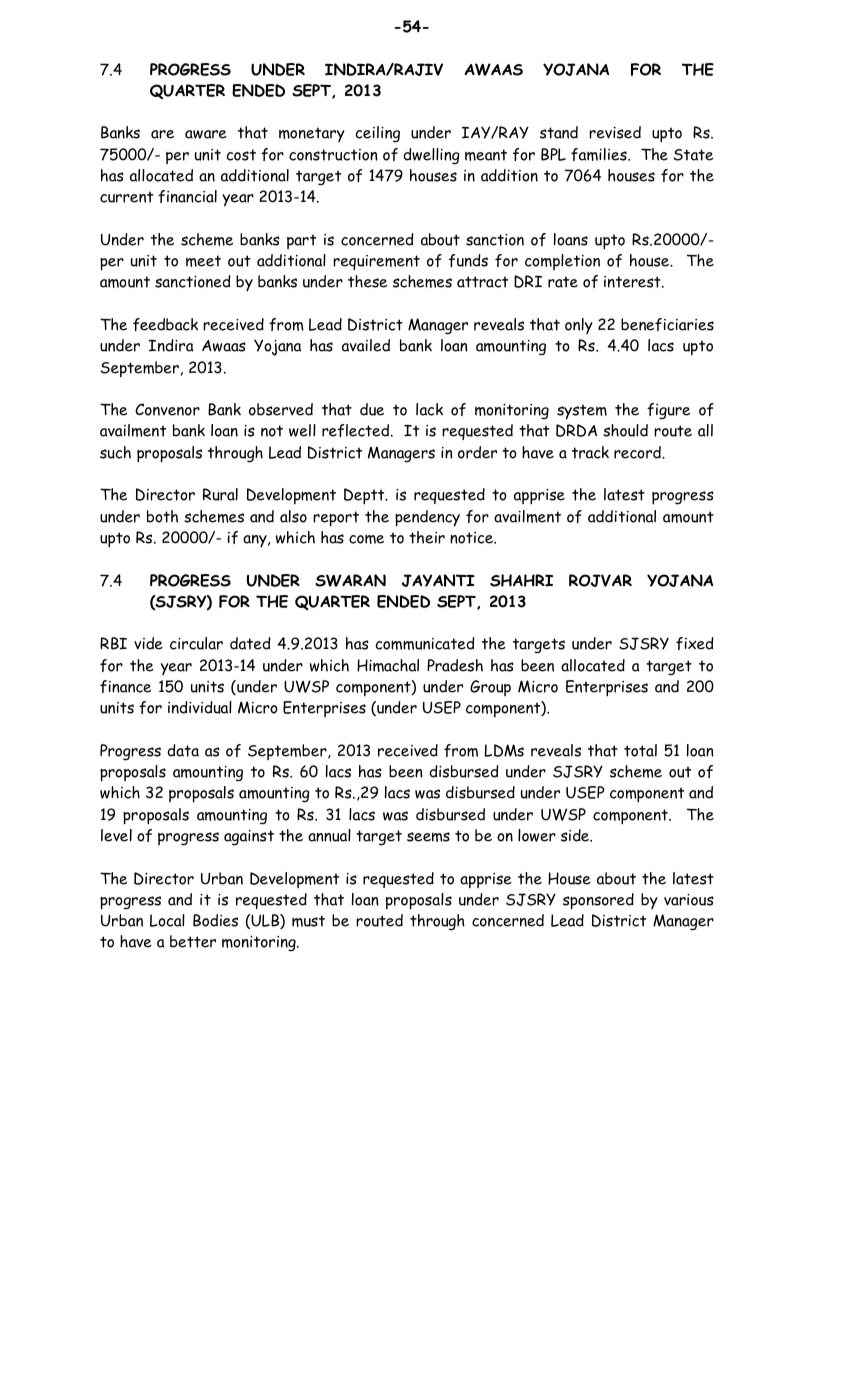 This page has width=849, height=1400. Describe the element at coordinates (600, 154) in the page. I see `families` at that location.
